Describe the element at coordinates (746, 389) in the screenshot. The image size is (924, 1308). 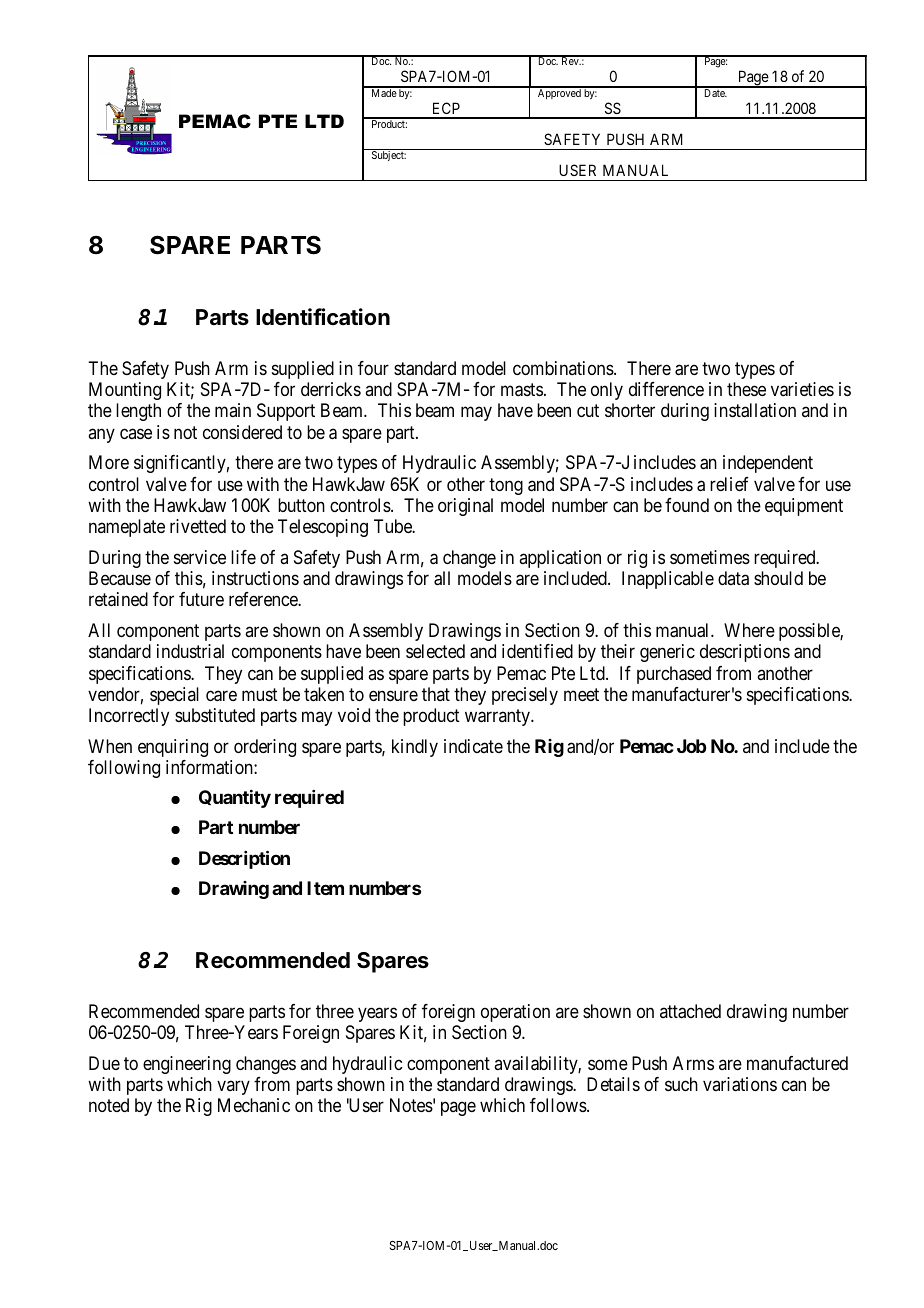
I see `these` at that location.
